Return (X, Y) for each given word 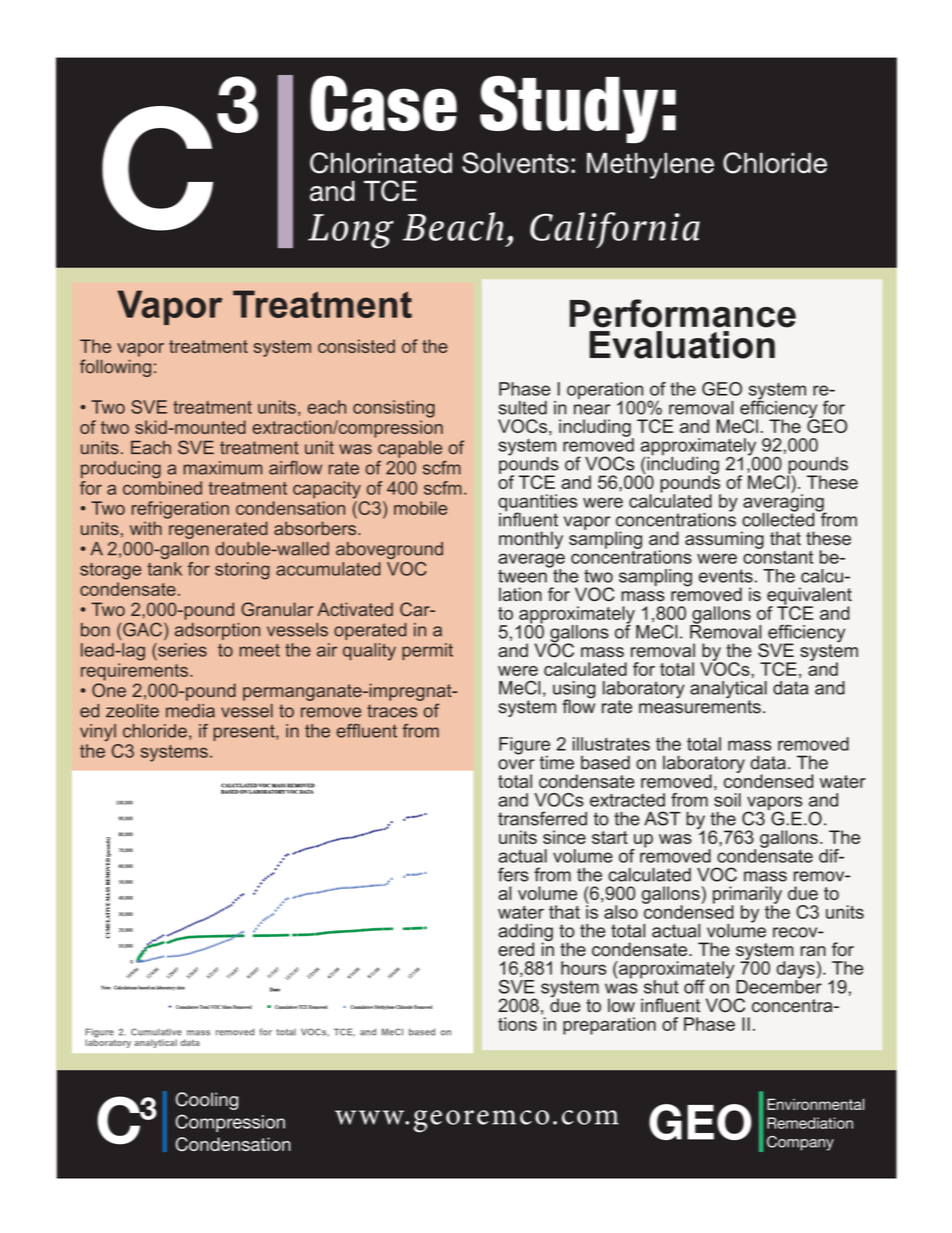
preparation (609, 1026)
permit (427, 651)
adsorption (217, 631)
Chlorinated (381, 163)
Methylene (650, 166)
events (726, 576)
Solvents (515, 163)
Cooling (207, 1101)
